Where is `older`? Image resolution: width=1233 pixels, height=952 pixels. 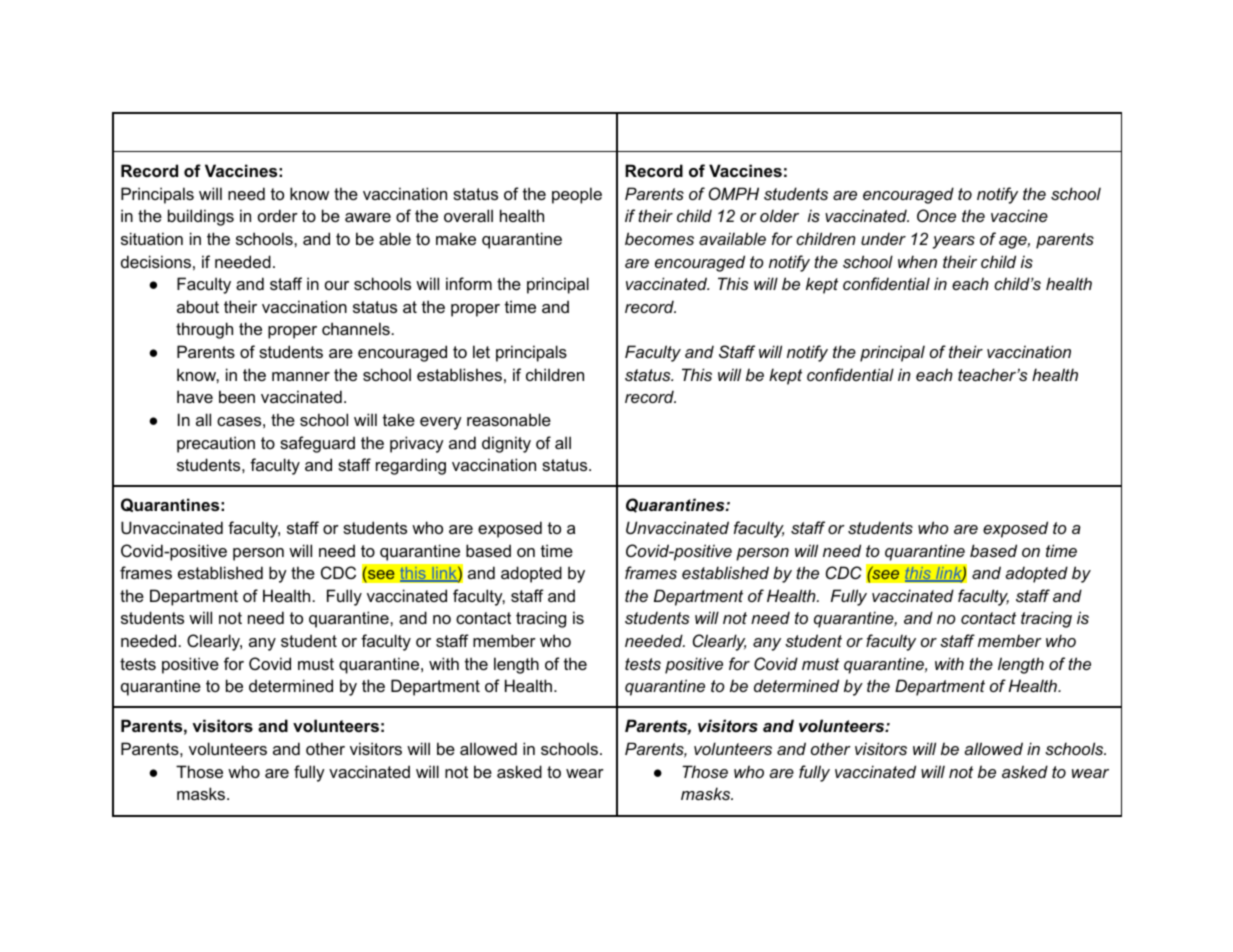 older is located at coordinates (779, 215).
